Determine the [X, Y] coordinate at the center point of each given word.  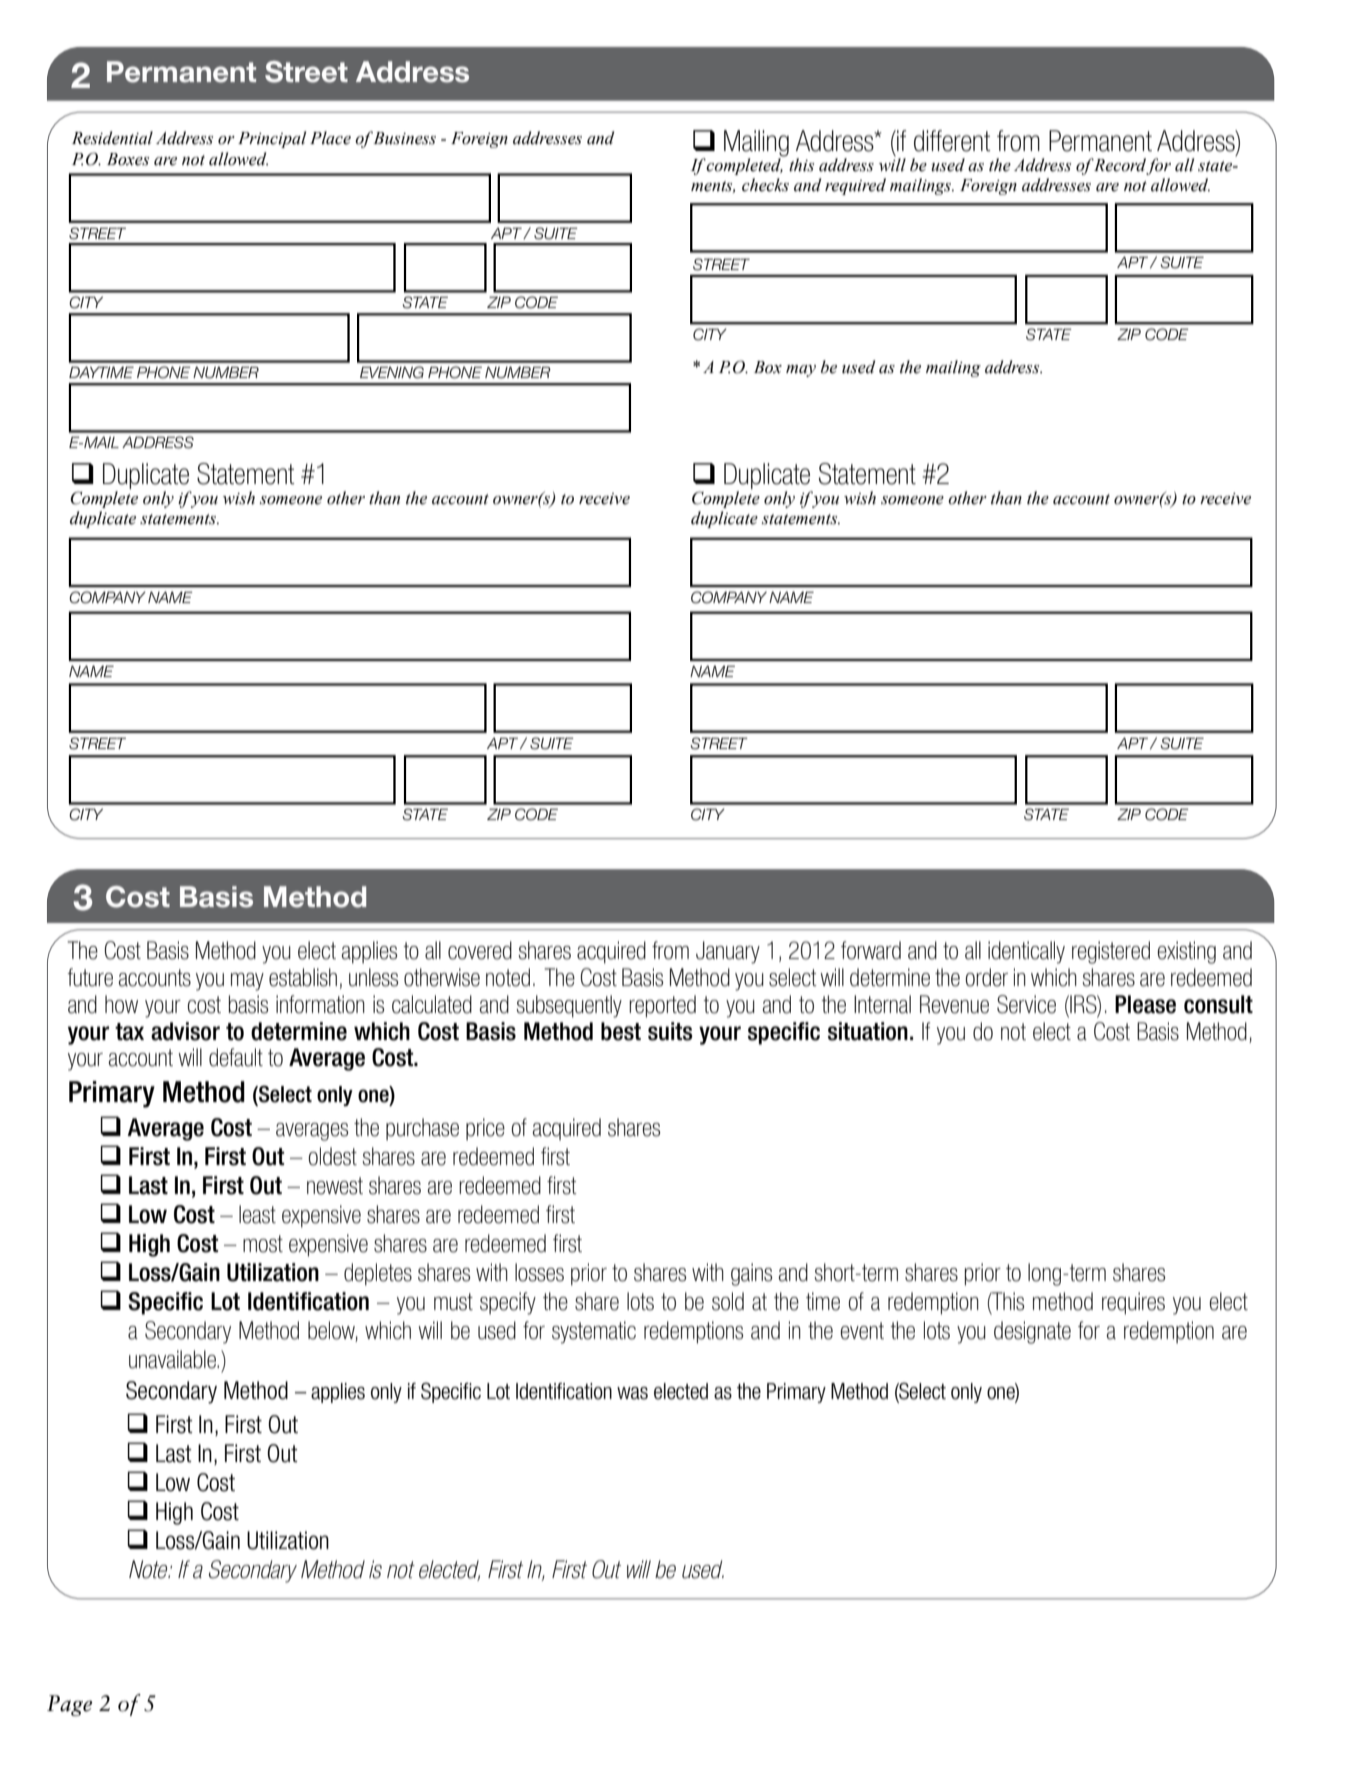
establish [303, 977]
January [728, 952]
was [632, 1393]
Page [69, 1705]
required [855, 186]
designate [1032, 1332]
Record [1120, 166]
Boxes [128, 159]
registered [1111, 952]
